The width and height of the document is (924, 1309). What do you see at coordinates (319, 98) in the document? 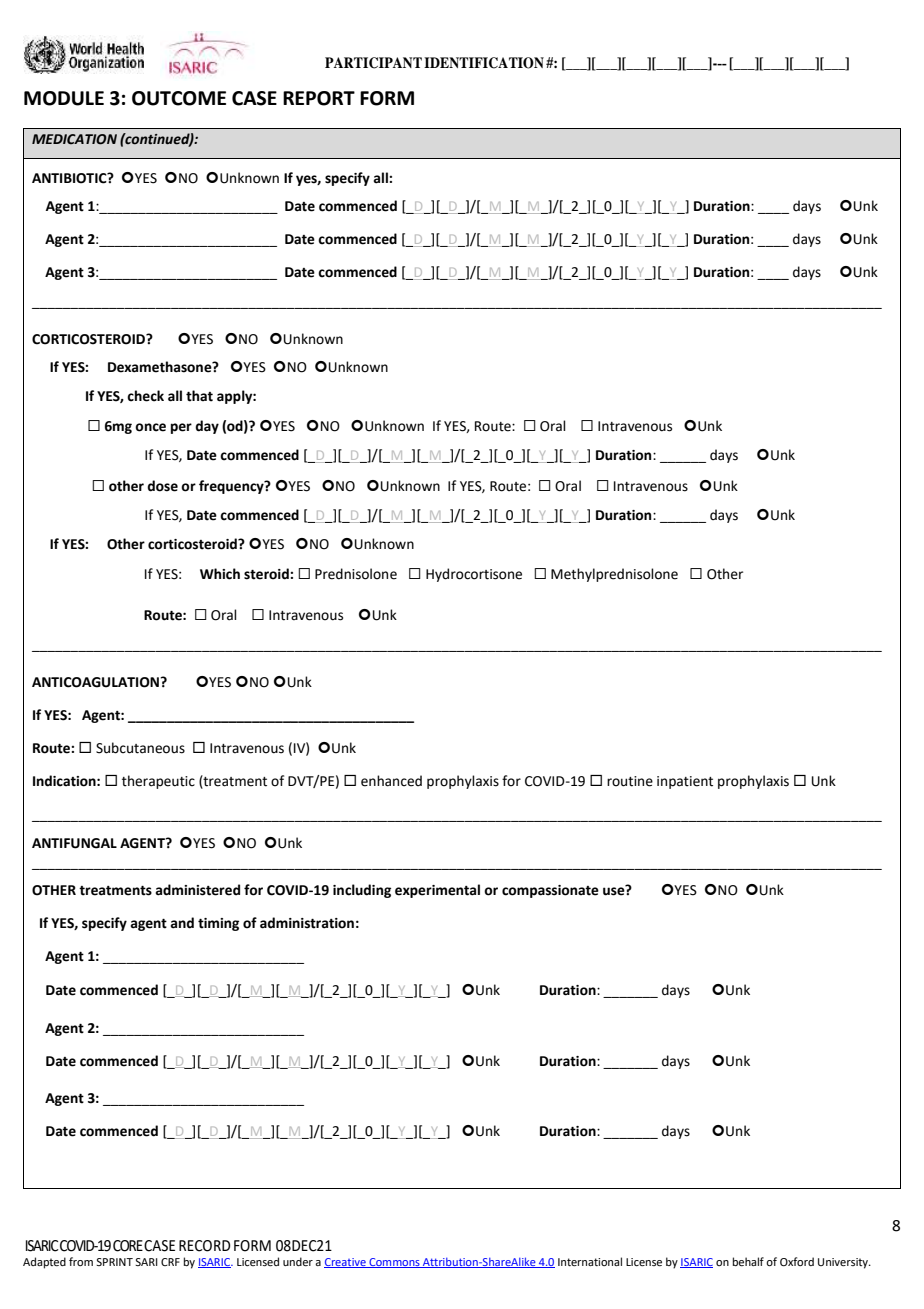
I see `REPORT` at bounding box center [319, 98].
